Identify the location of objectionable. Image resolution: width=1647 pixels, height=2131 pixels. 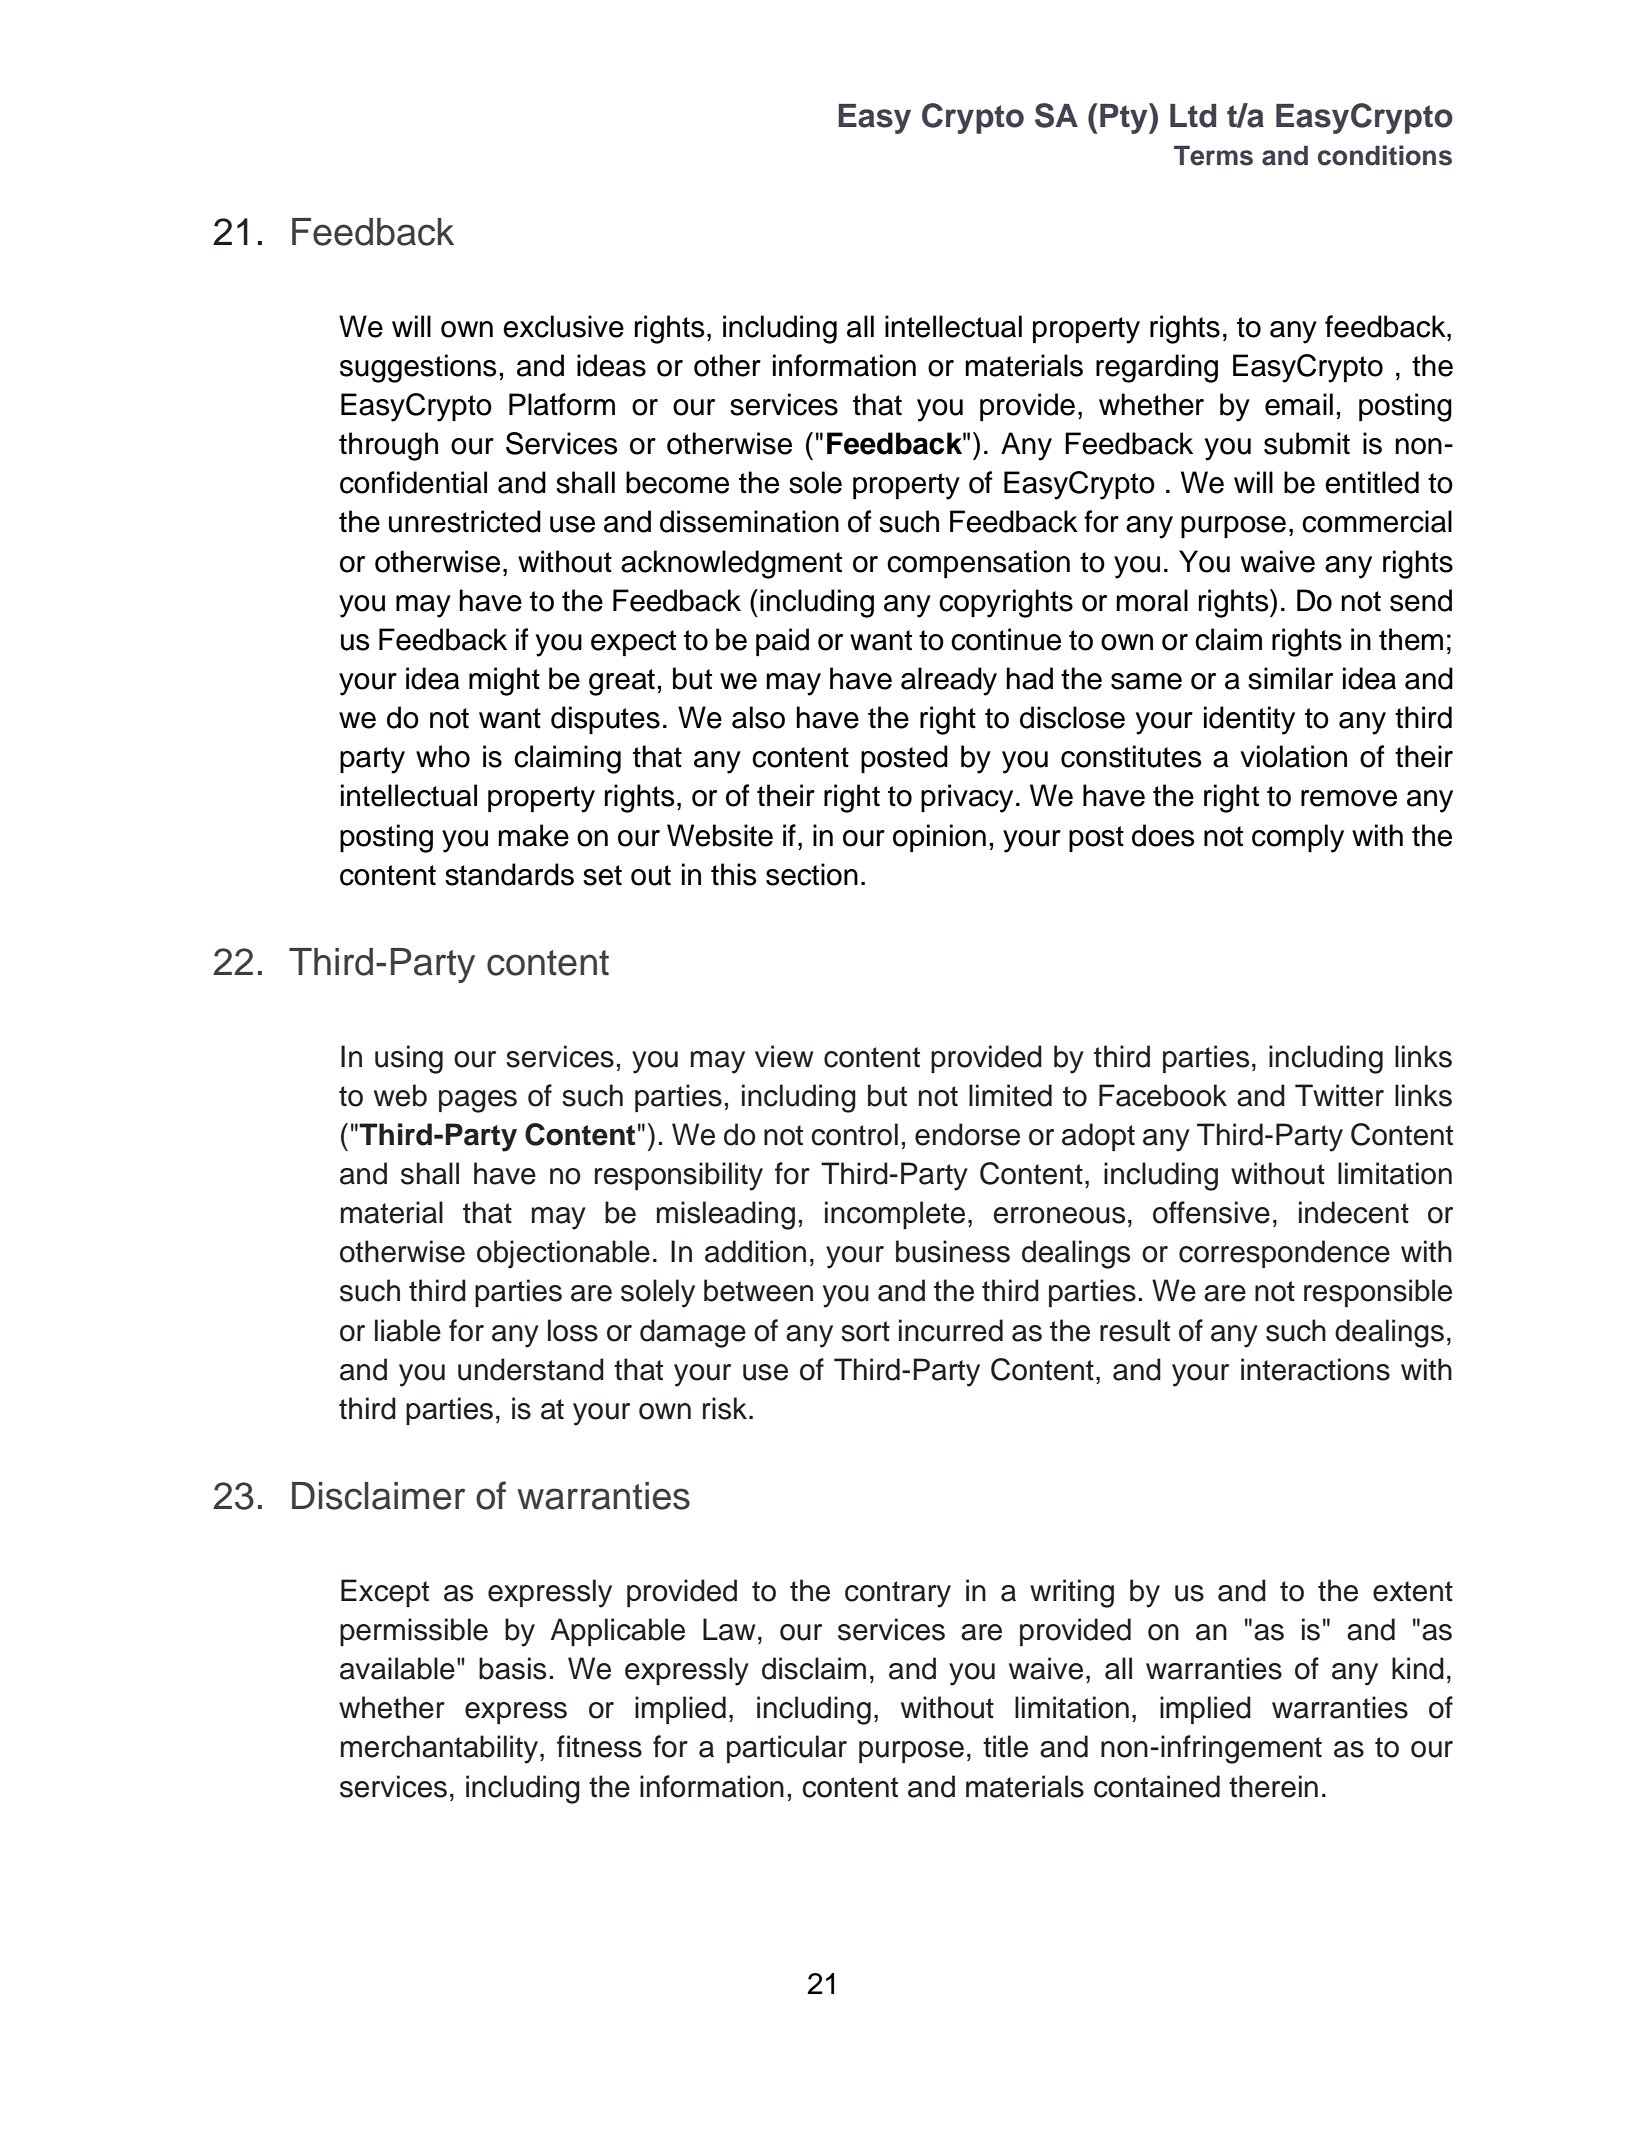
(563, 1254).
